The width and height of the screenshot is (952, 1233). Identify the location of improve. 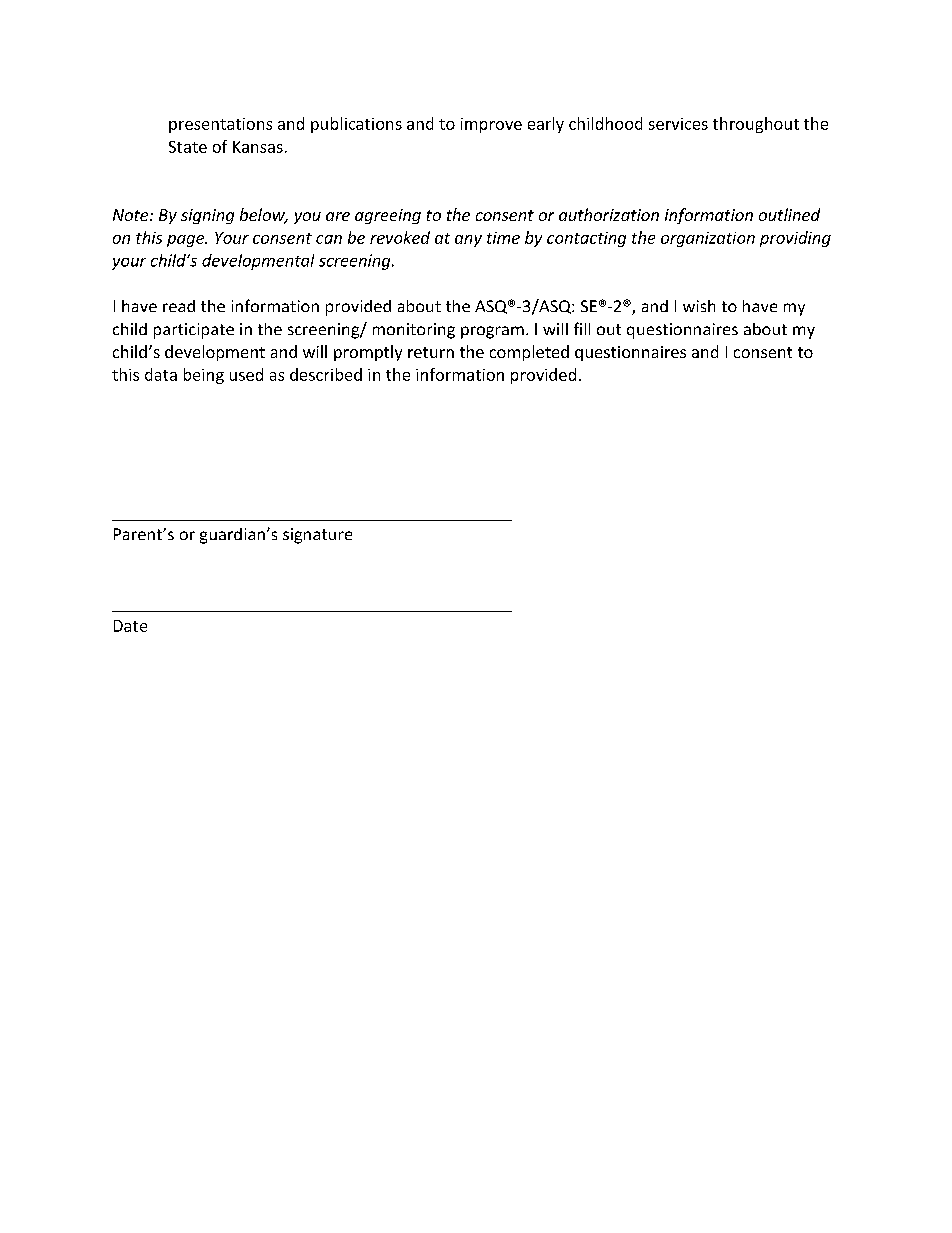
(491, 125).
